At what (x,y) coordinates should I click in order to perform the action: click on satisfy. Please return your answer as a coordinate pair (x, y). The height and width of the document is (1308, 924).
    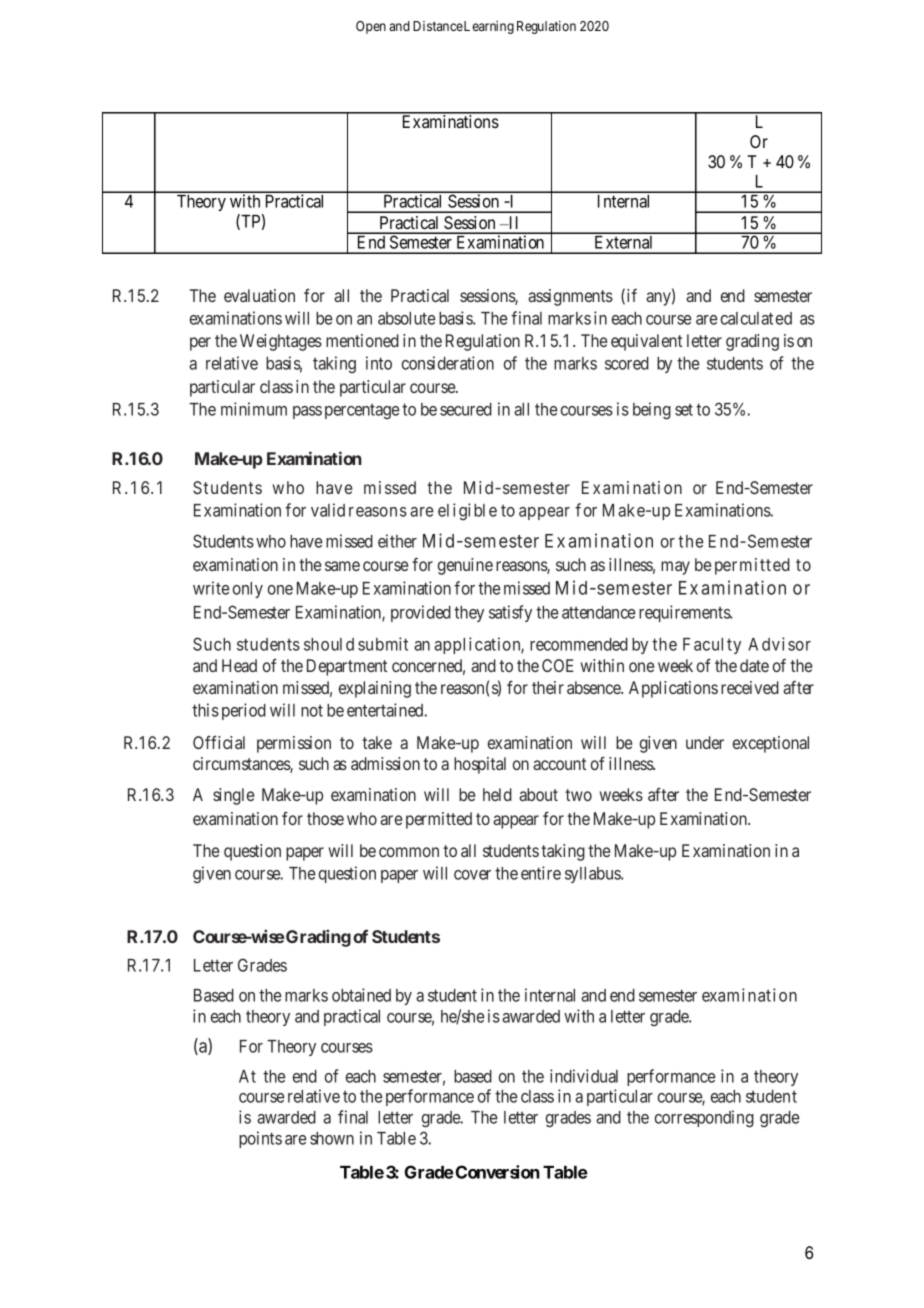
    Looking at the image, I should click on (510, 613).
